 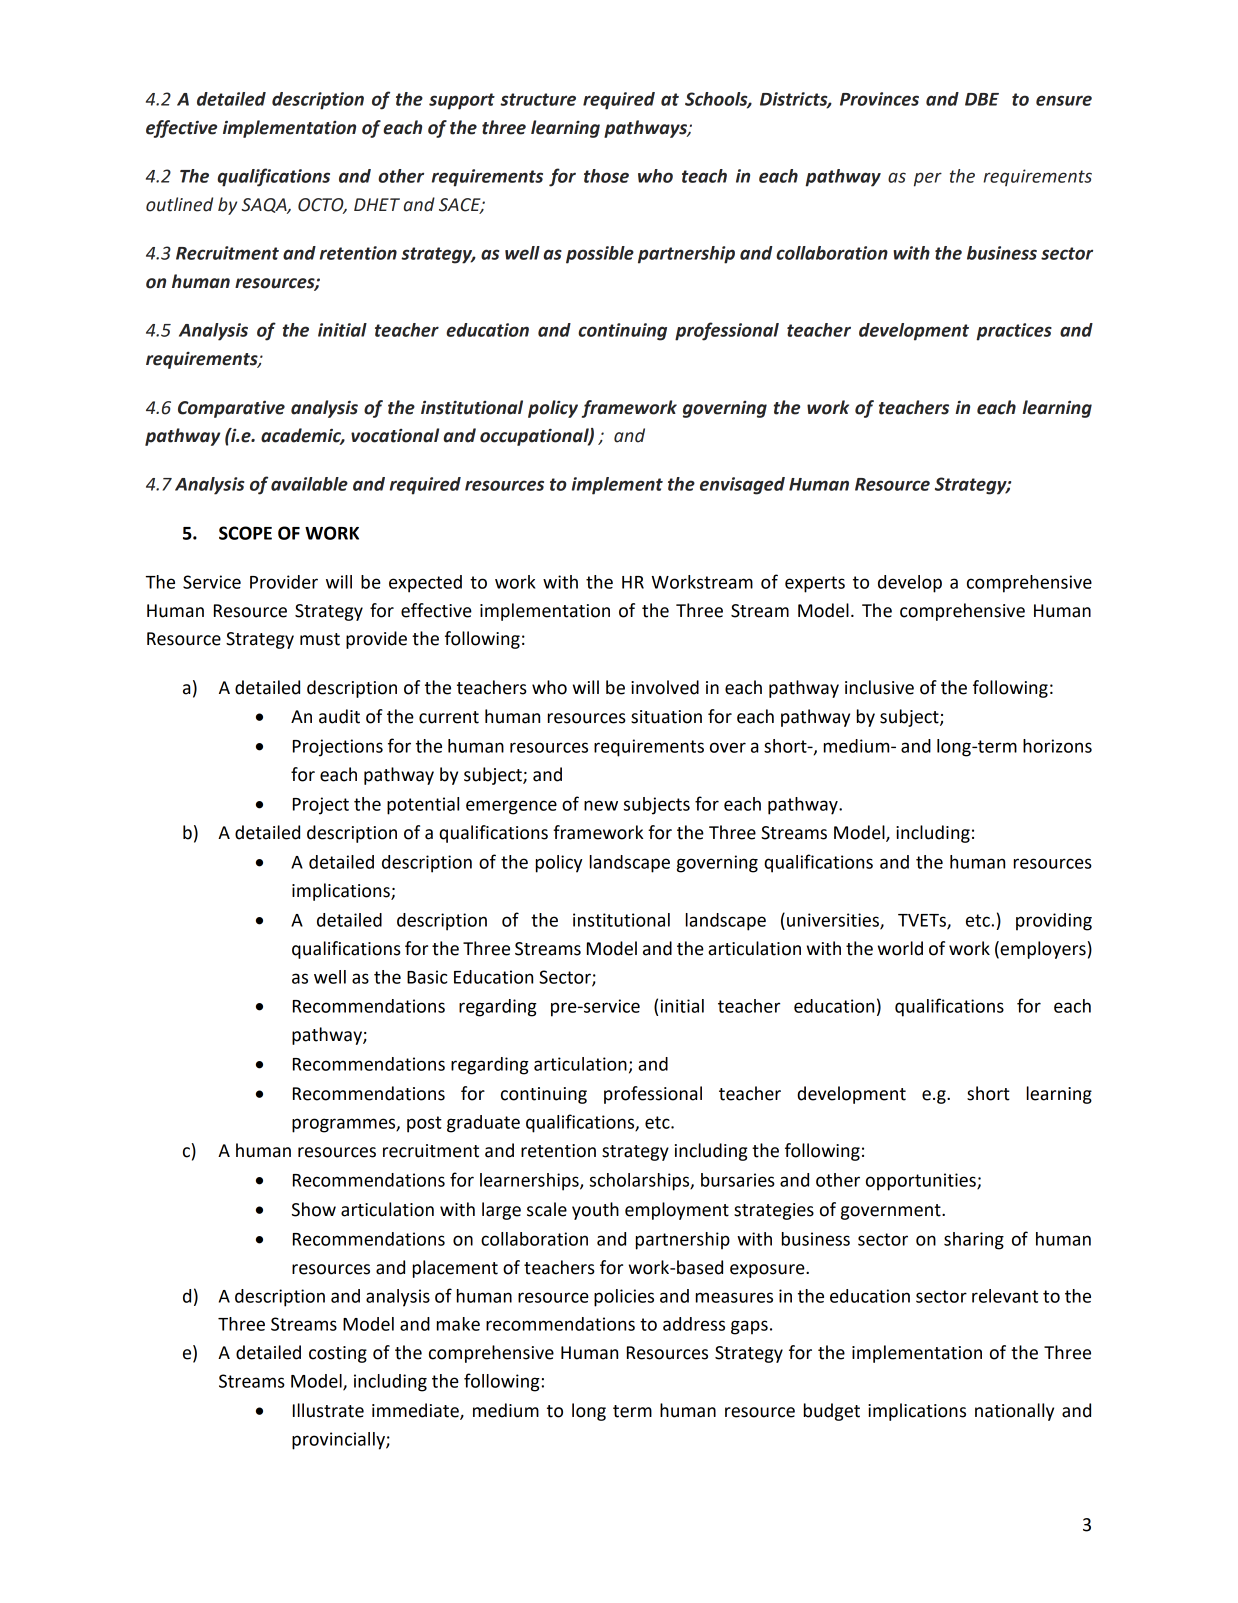 What do you see at coordinates (606, 176) in the screenshot?
I see `those` at bounding box center [606, 176].
